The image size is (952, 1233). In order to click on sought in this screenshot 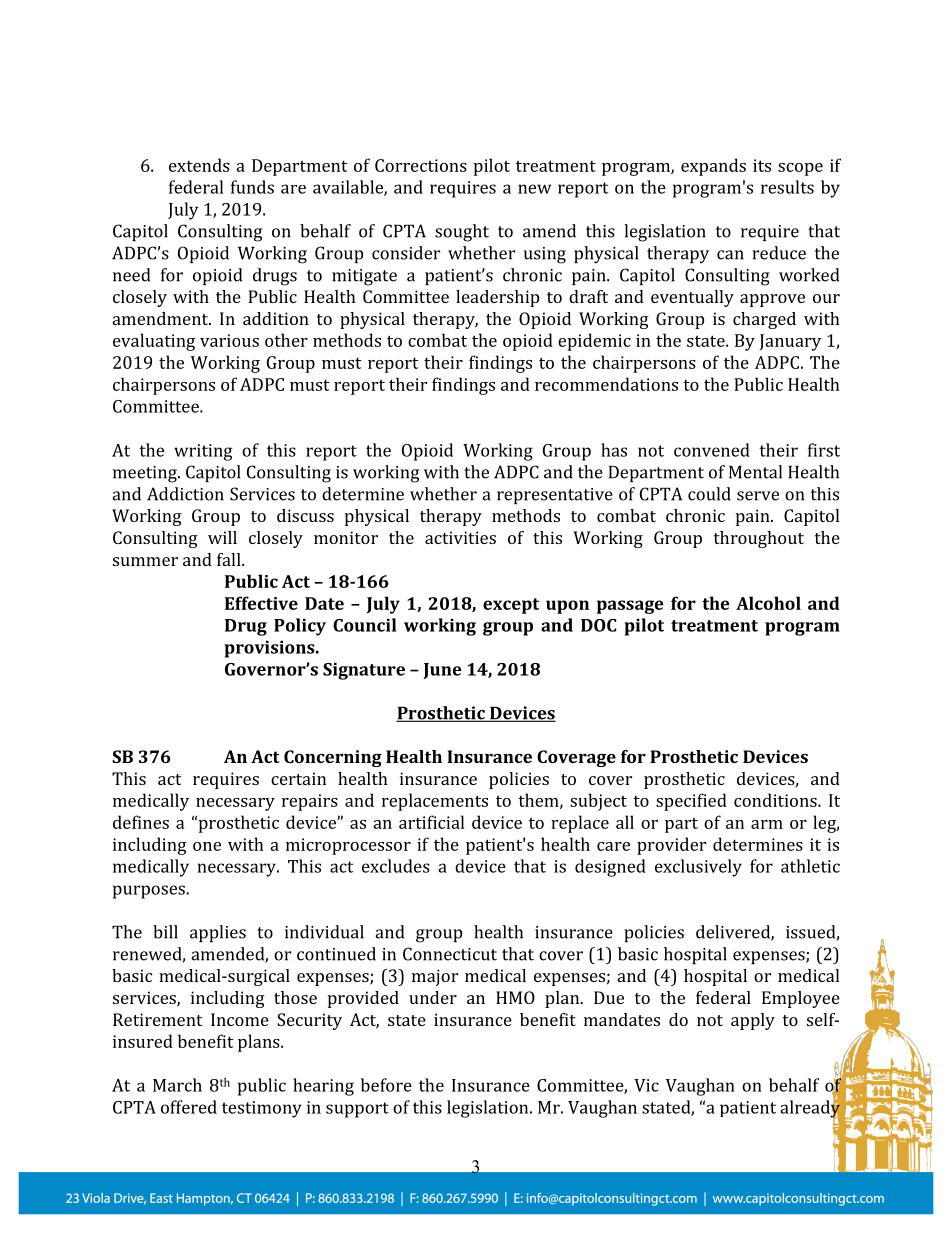, I will do `click(462, 233)`.
